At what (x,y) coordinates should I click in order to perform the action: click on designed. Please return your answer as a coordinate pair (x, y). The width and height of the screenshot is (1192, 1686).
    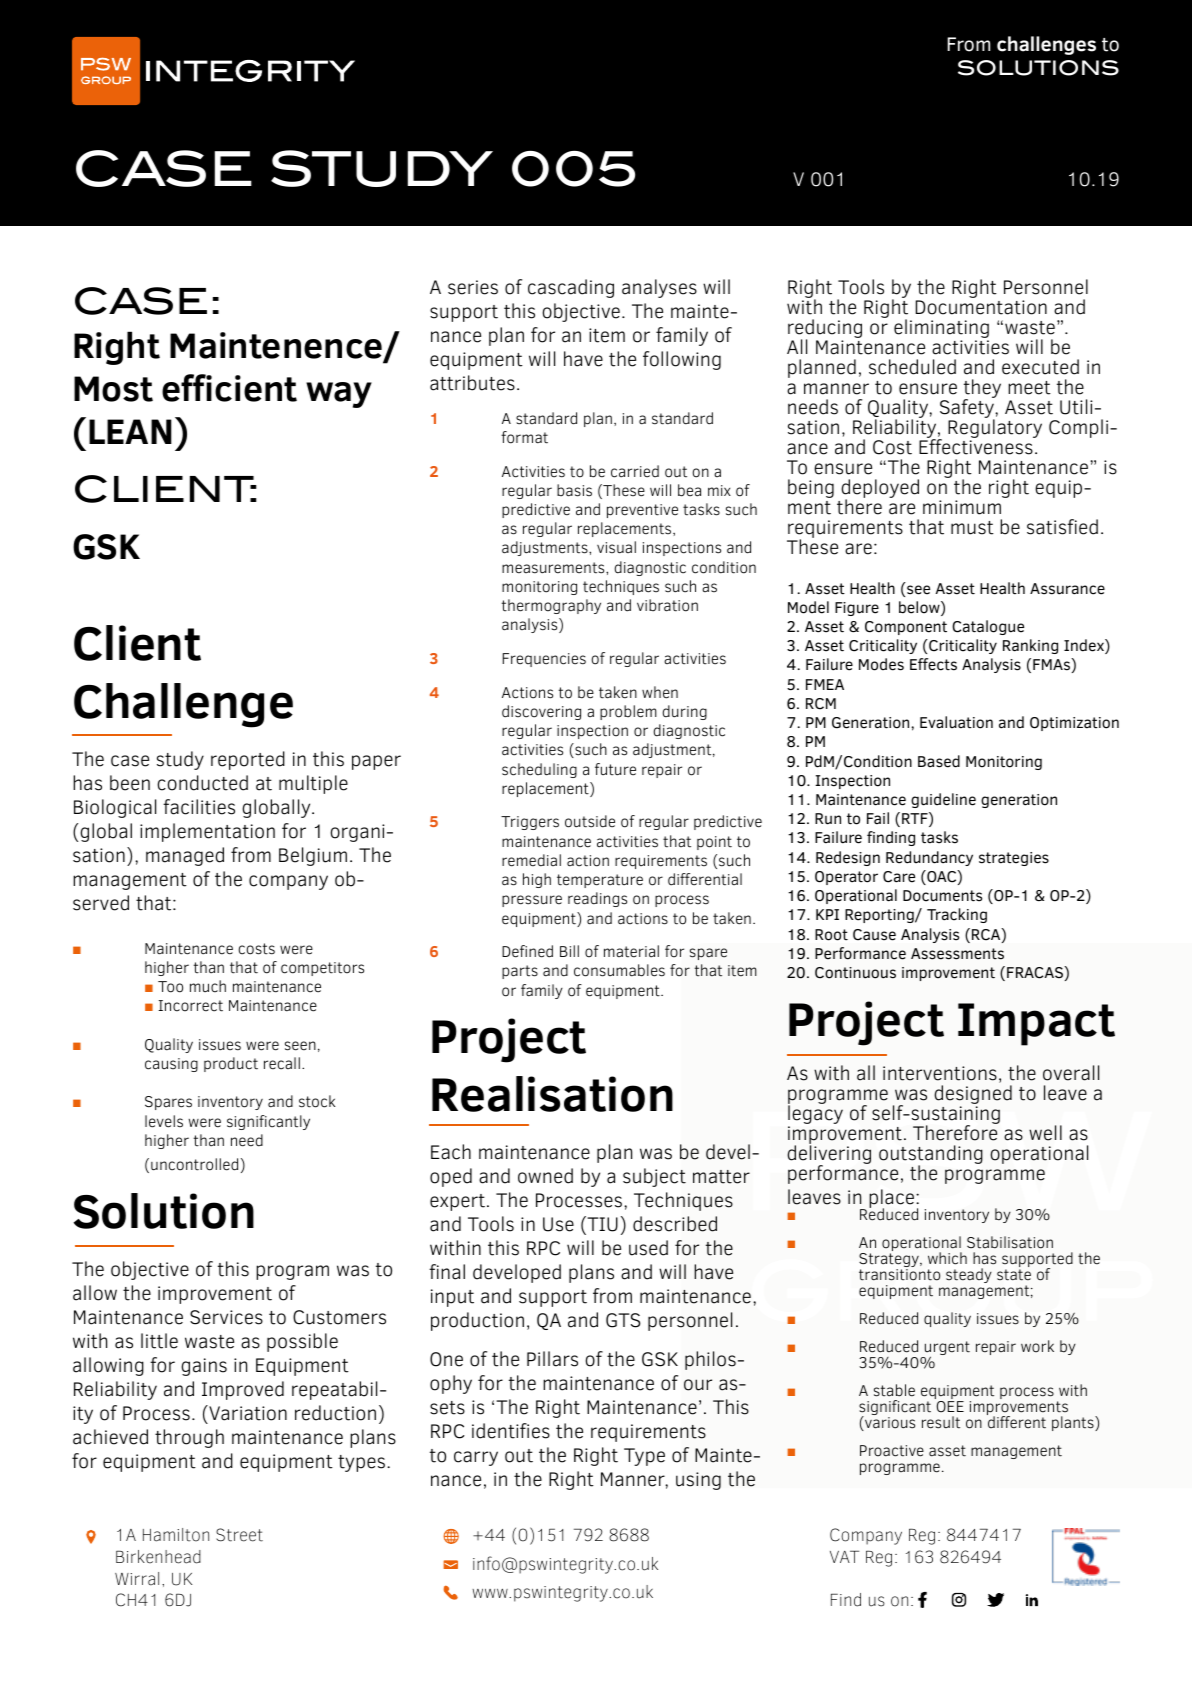
    Looking at the image, I should click on (973, 1096).
